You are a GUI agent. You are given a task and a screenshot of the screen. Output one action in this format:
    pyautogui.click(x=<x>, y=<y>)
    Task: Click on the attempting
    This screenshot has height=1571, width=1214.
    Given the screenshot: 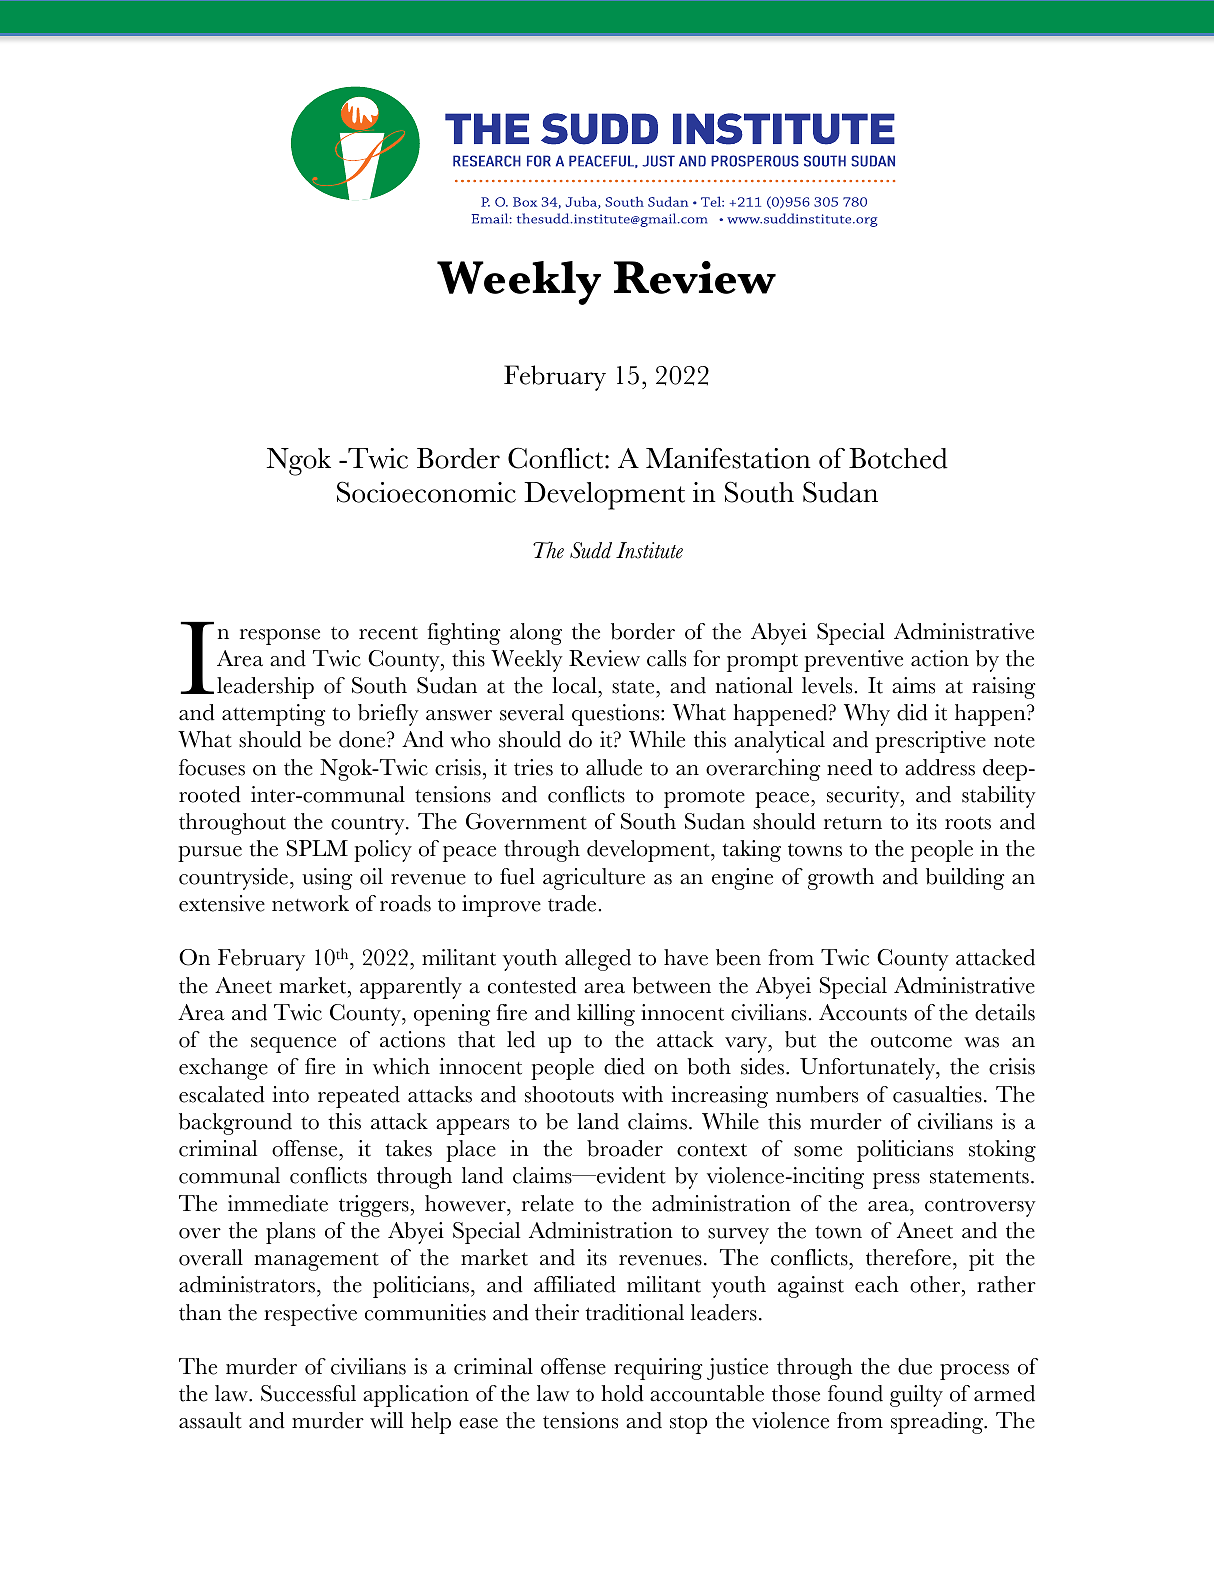 What is the action you would take?
    pyautogui.click(x=274, y=715)
